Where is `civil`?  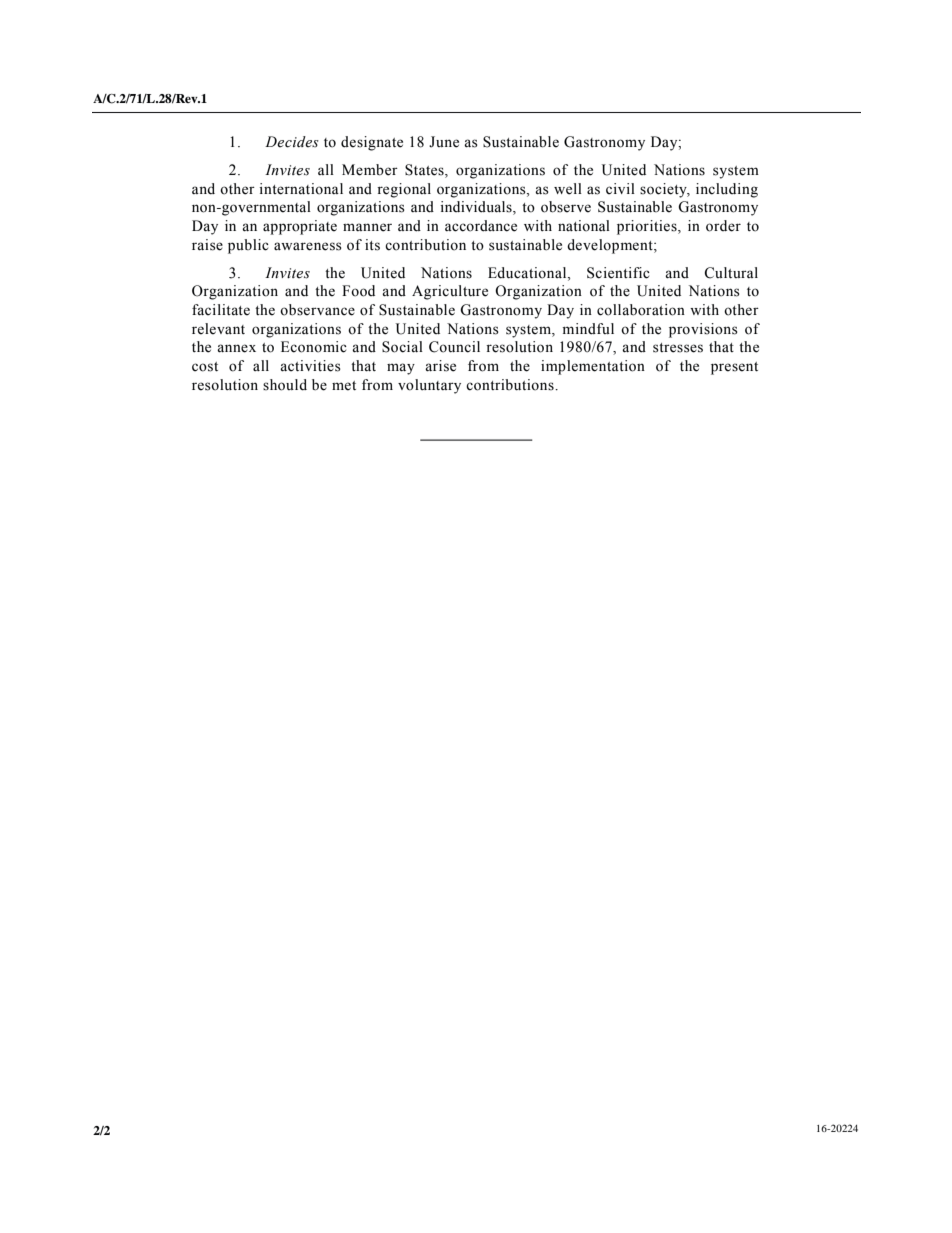
civil is located at coordinates (620, 189).
